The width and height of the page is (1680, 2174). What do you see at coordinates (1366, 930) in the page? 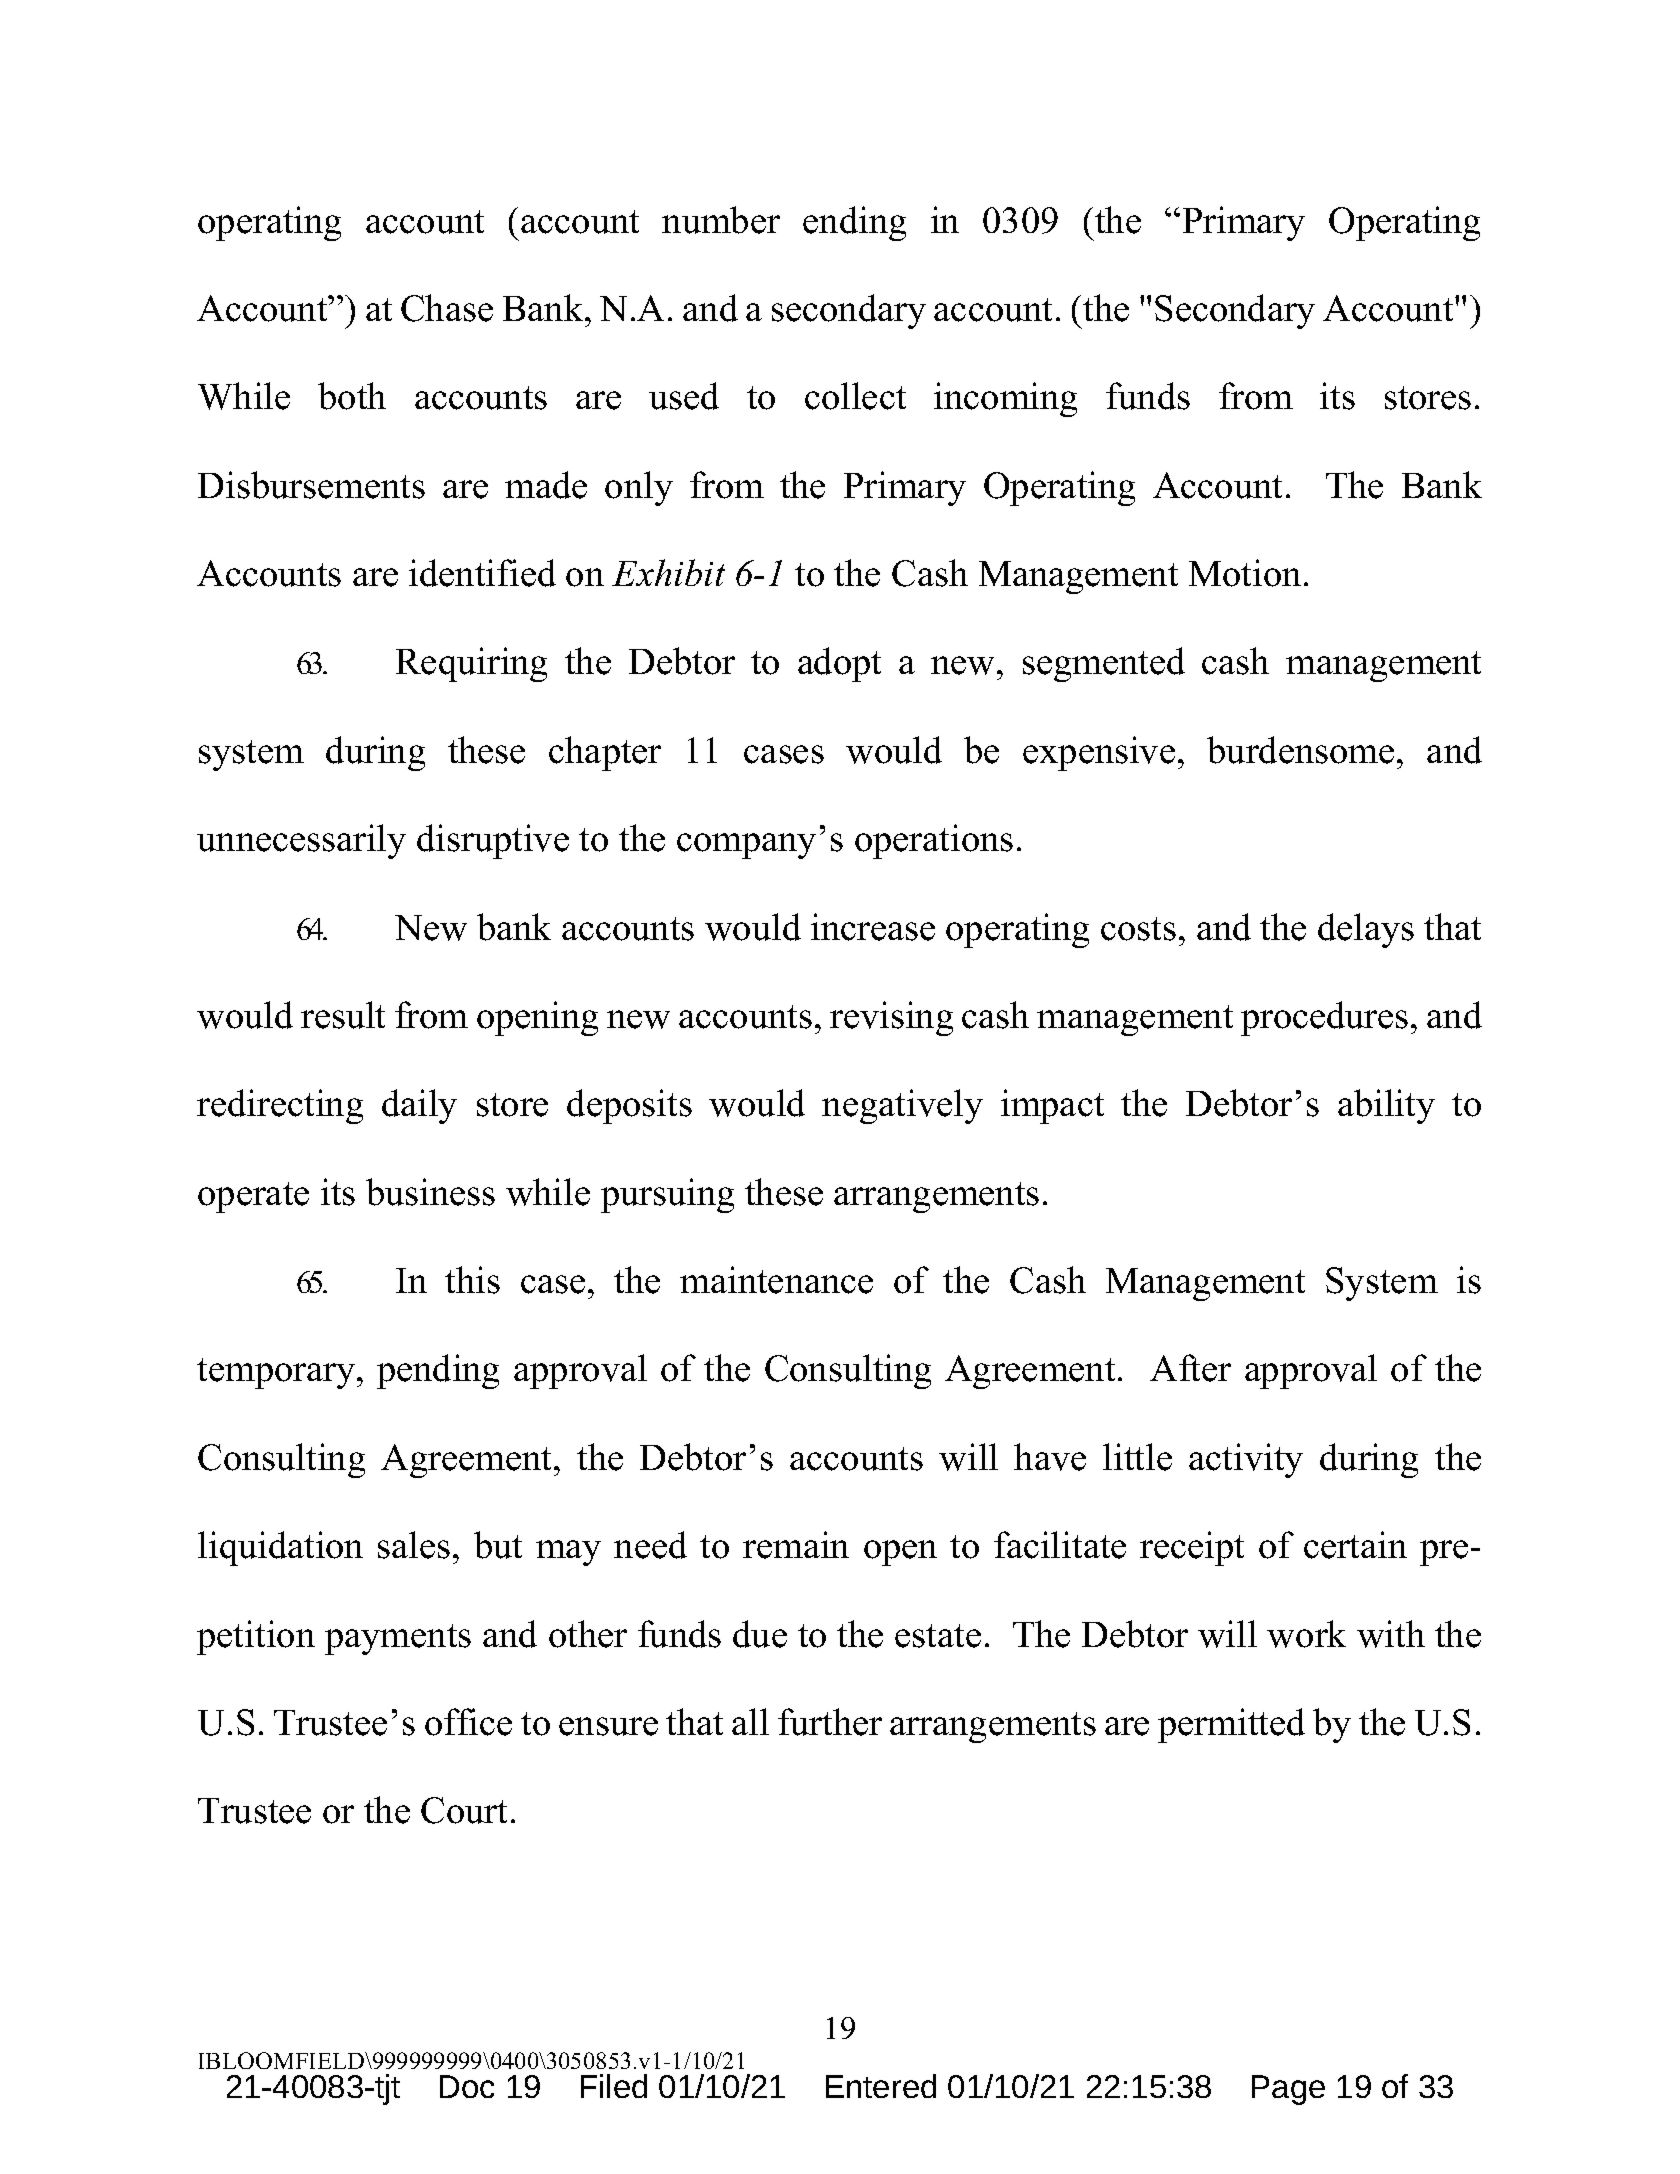
I see `delays` at bounding box center [1366, 930].
